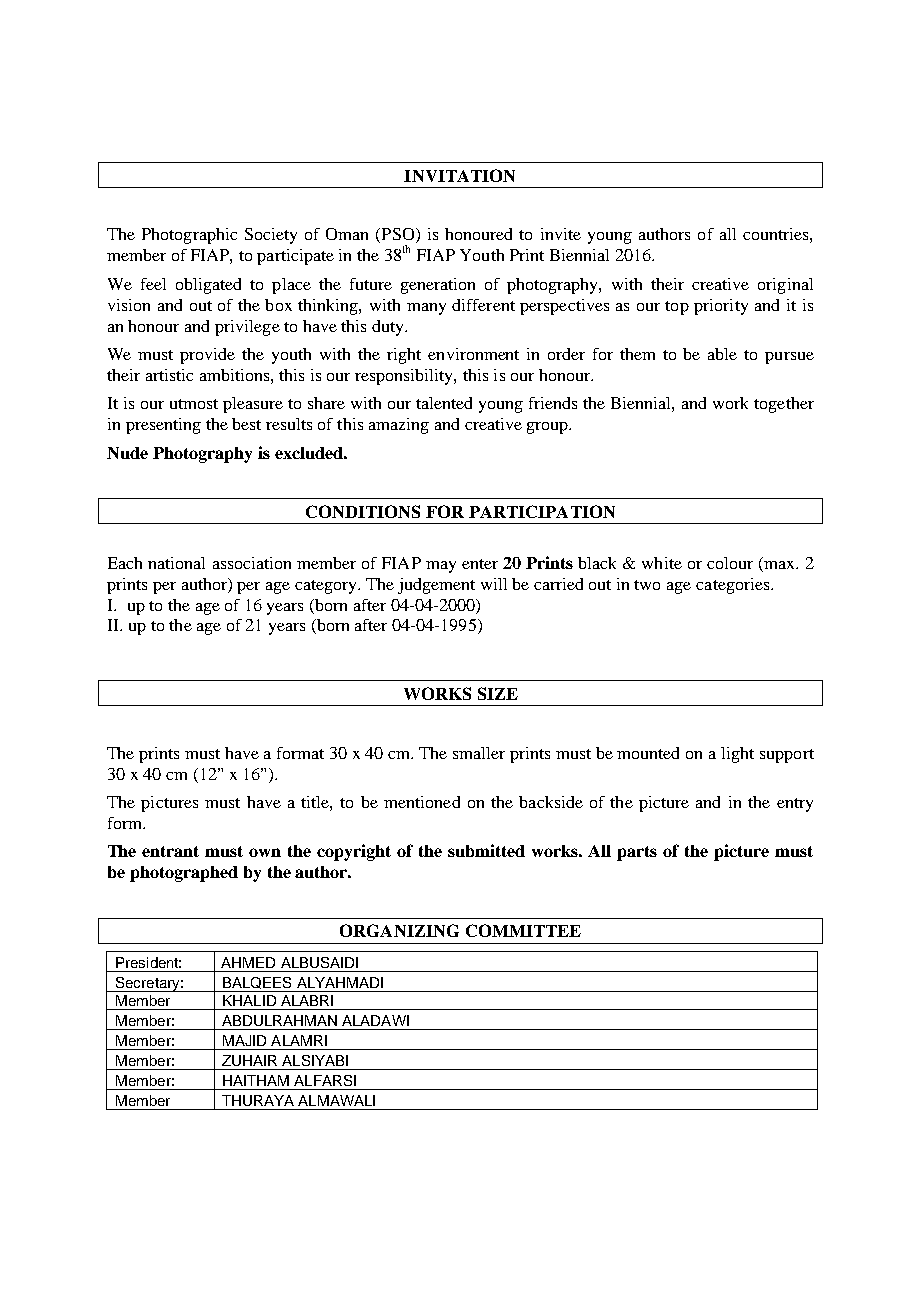 This screenshot has height=1308, width=924. What do you see at coordinates (189, 236) in the screenshot?
I see `Photographic` at bounding box center [189, 236].
